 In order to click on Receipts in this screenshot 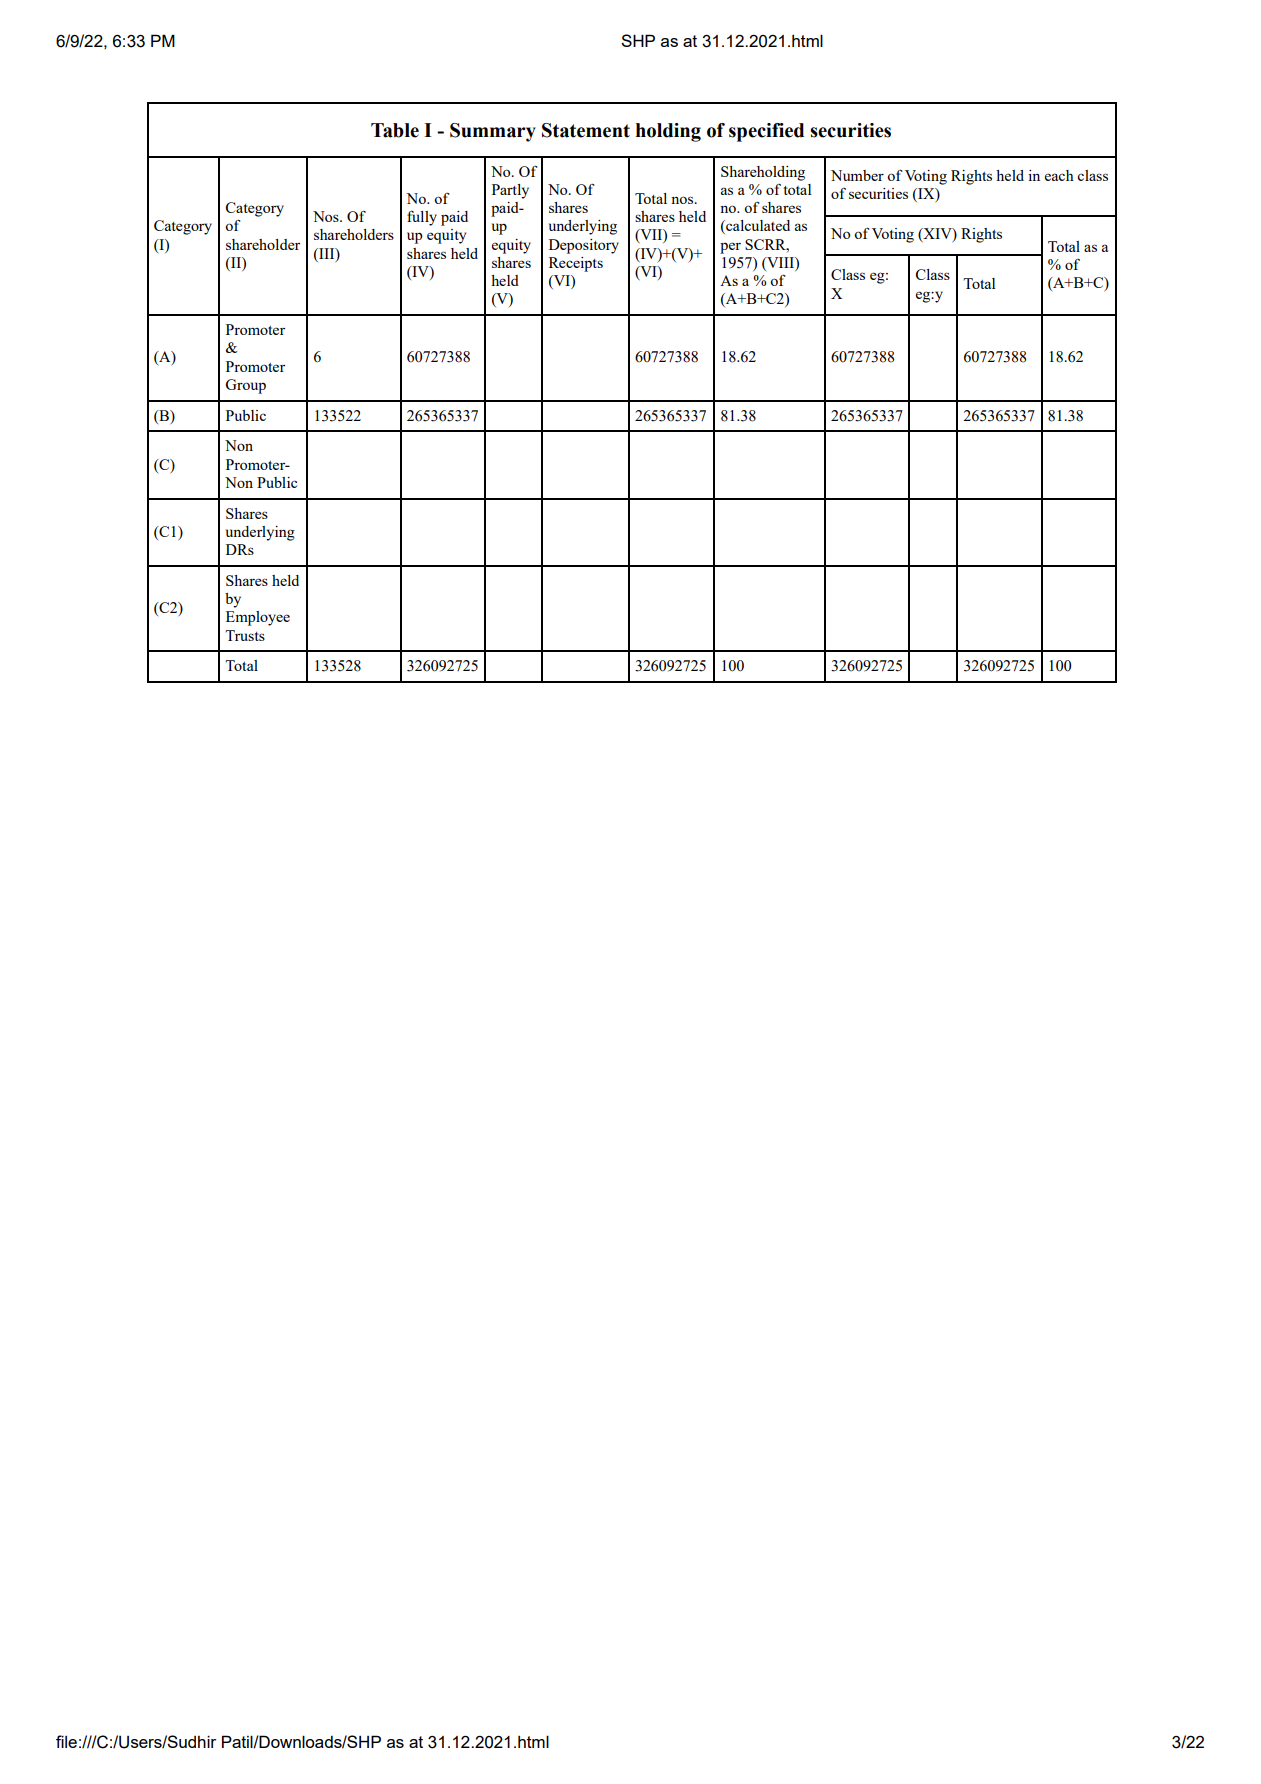, I will do `click(576, 264)`.
